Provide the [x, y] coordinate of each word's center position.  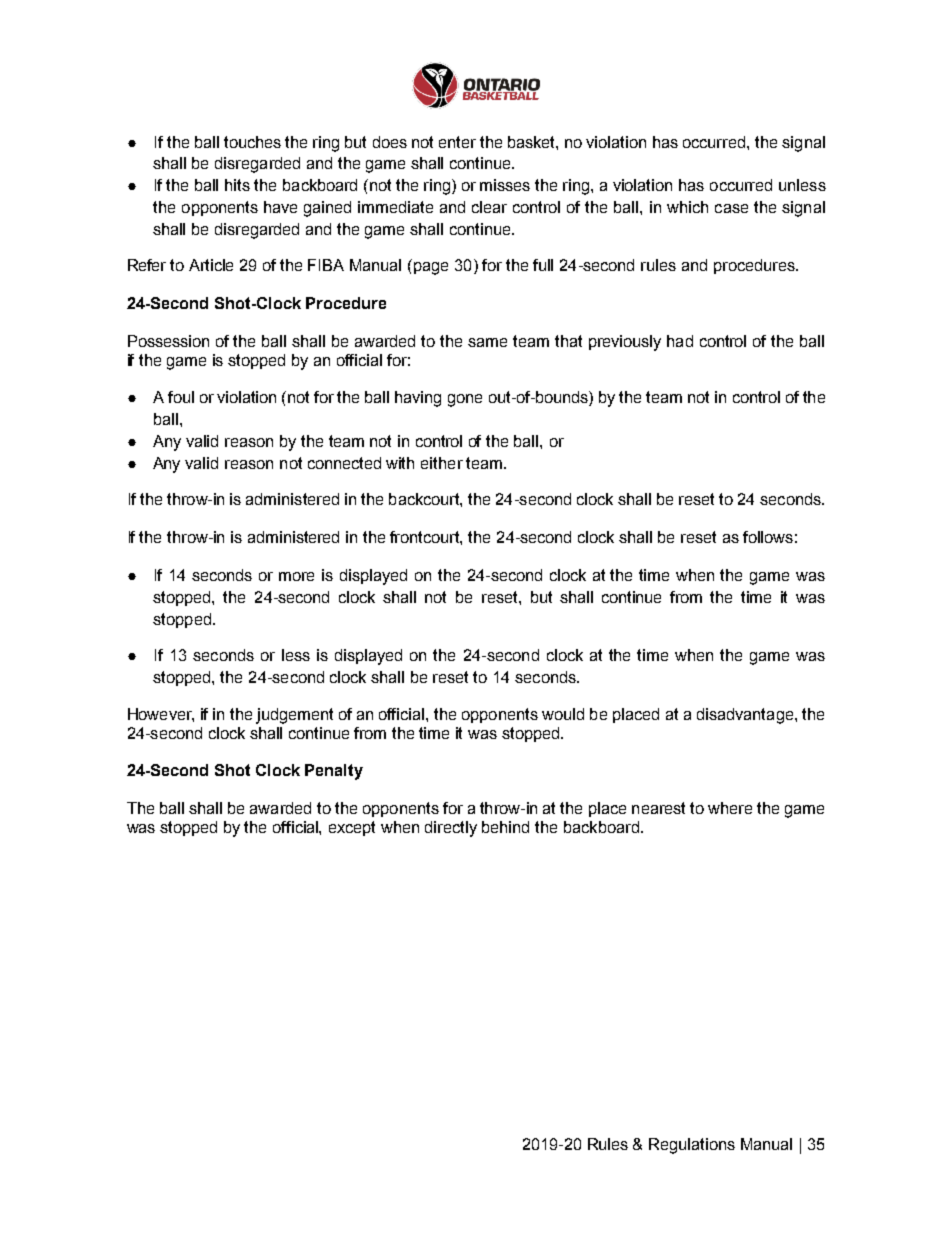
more [296, 576]
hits [237, 185]
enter [457, 142]
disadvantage [746, 716]
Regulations [692, 1146]
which [687, 207]
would [563, 714]
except [352, 828]
